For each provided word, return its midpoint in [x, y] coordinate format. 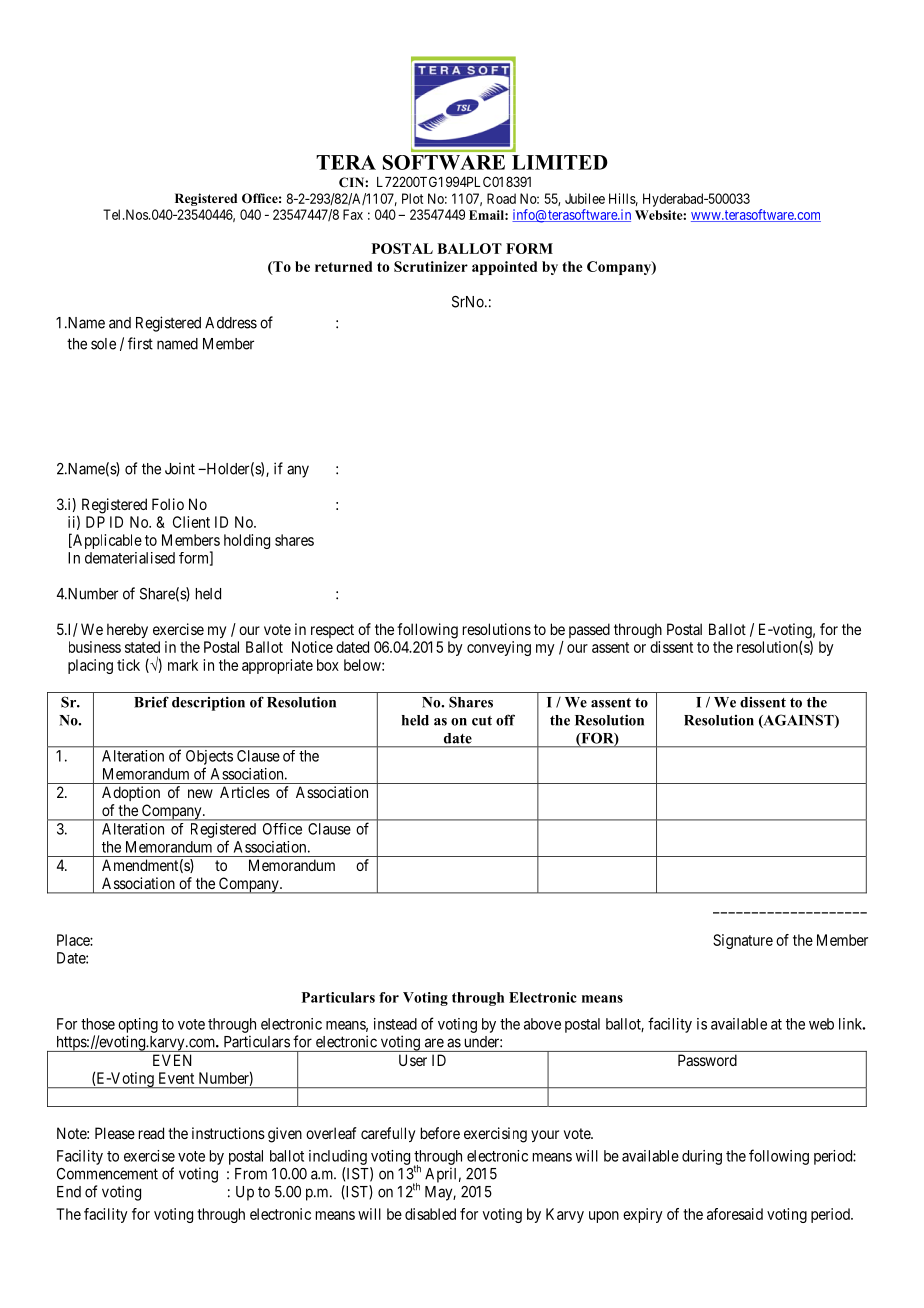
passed [589, 630]
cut [482, 721]
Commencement [107, 1174]
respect [332, 631]
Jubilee [585, 198]
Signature [743, 941]
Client [191, 522]
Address [231, 323]
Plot [412, 198]
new [200, 793]
